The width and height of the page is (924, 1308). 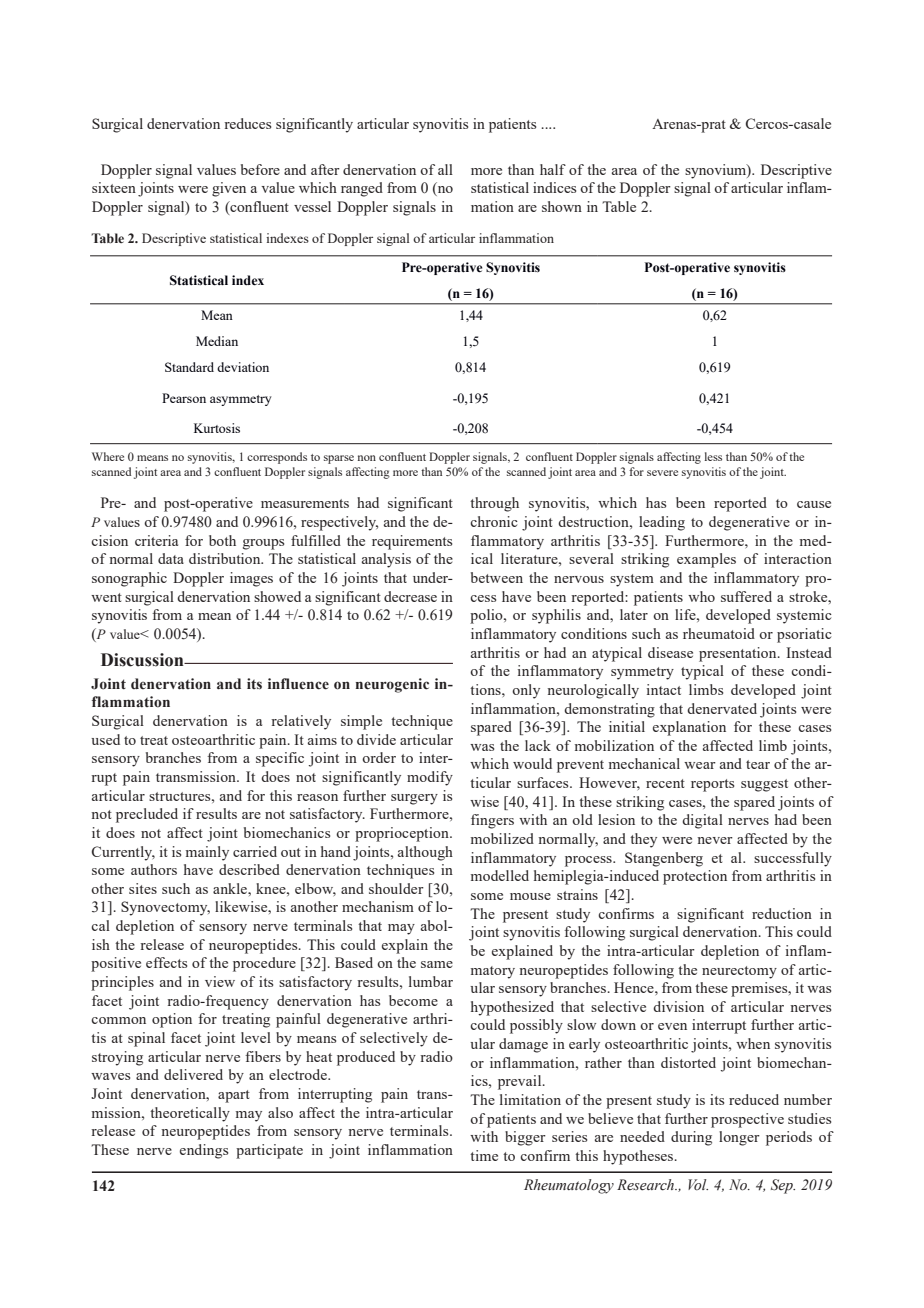 I want to click on Discussion, so click(x=143, y=660).
